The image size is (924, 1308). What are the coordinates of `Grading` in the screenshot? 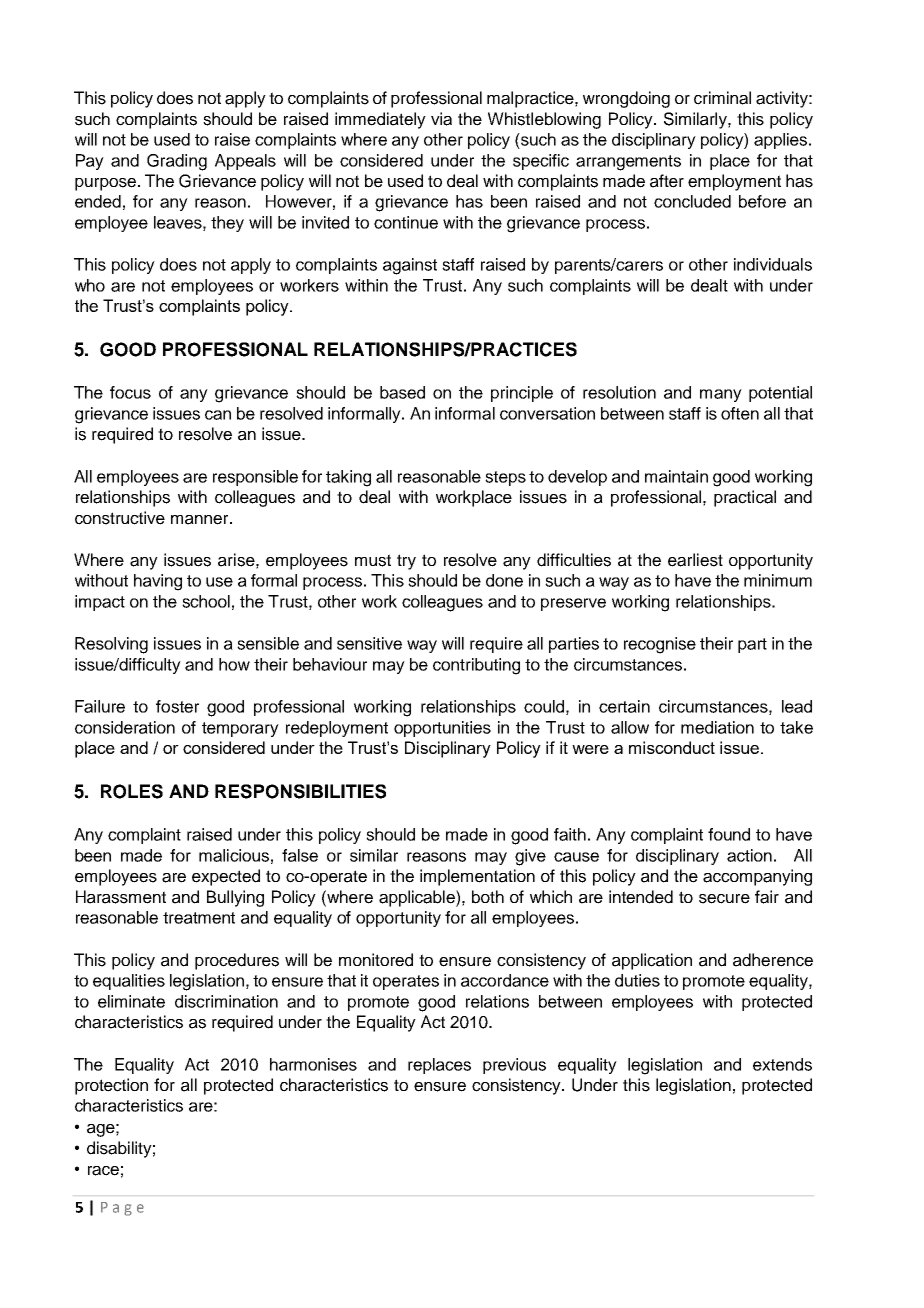 It's located at (177, 162).
